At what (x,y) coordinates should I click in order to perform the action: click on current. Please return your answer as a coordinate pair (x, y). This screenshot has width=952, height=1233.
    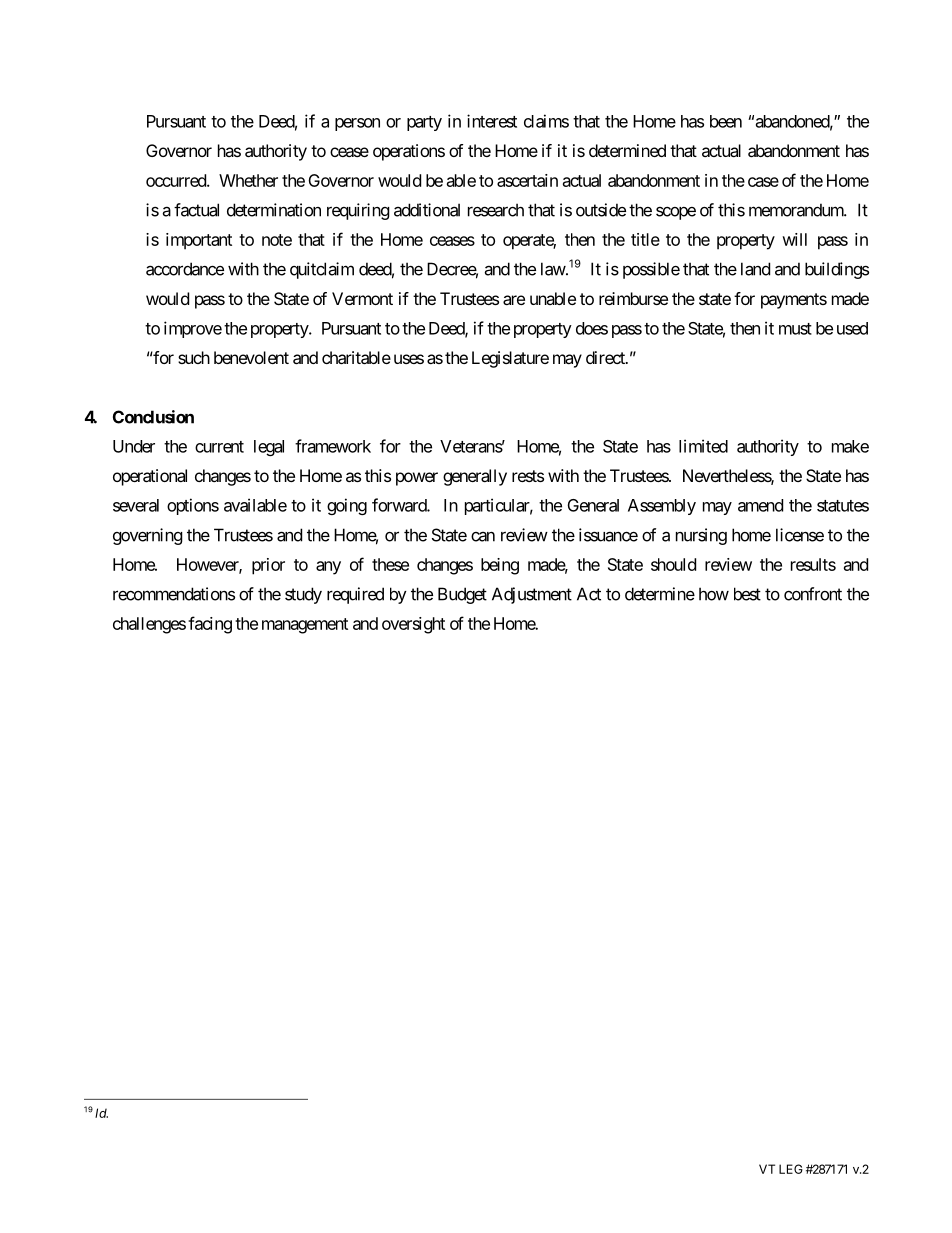
    Looking at the image, I should click on (219, 447).
